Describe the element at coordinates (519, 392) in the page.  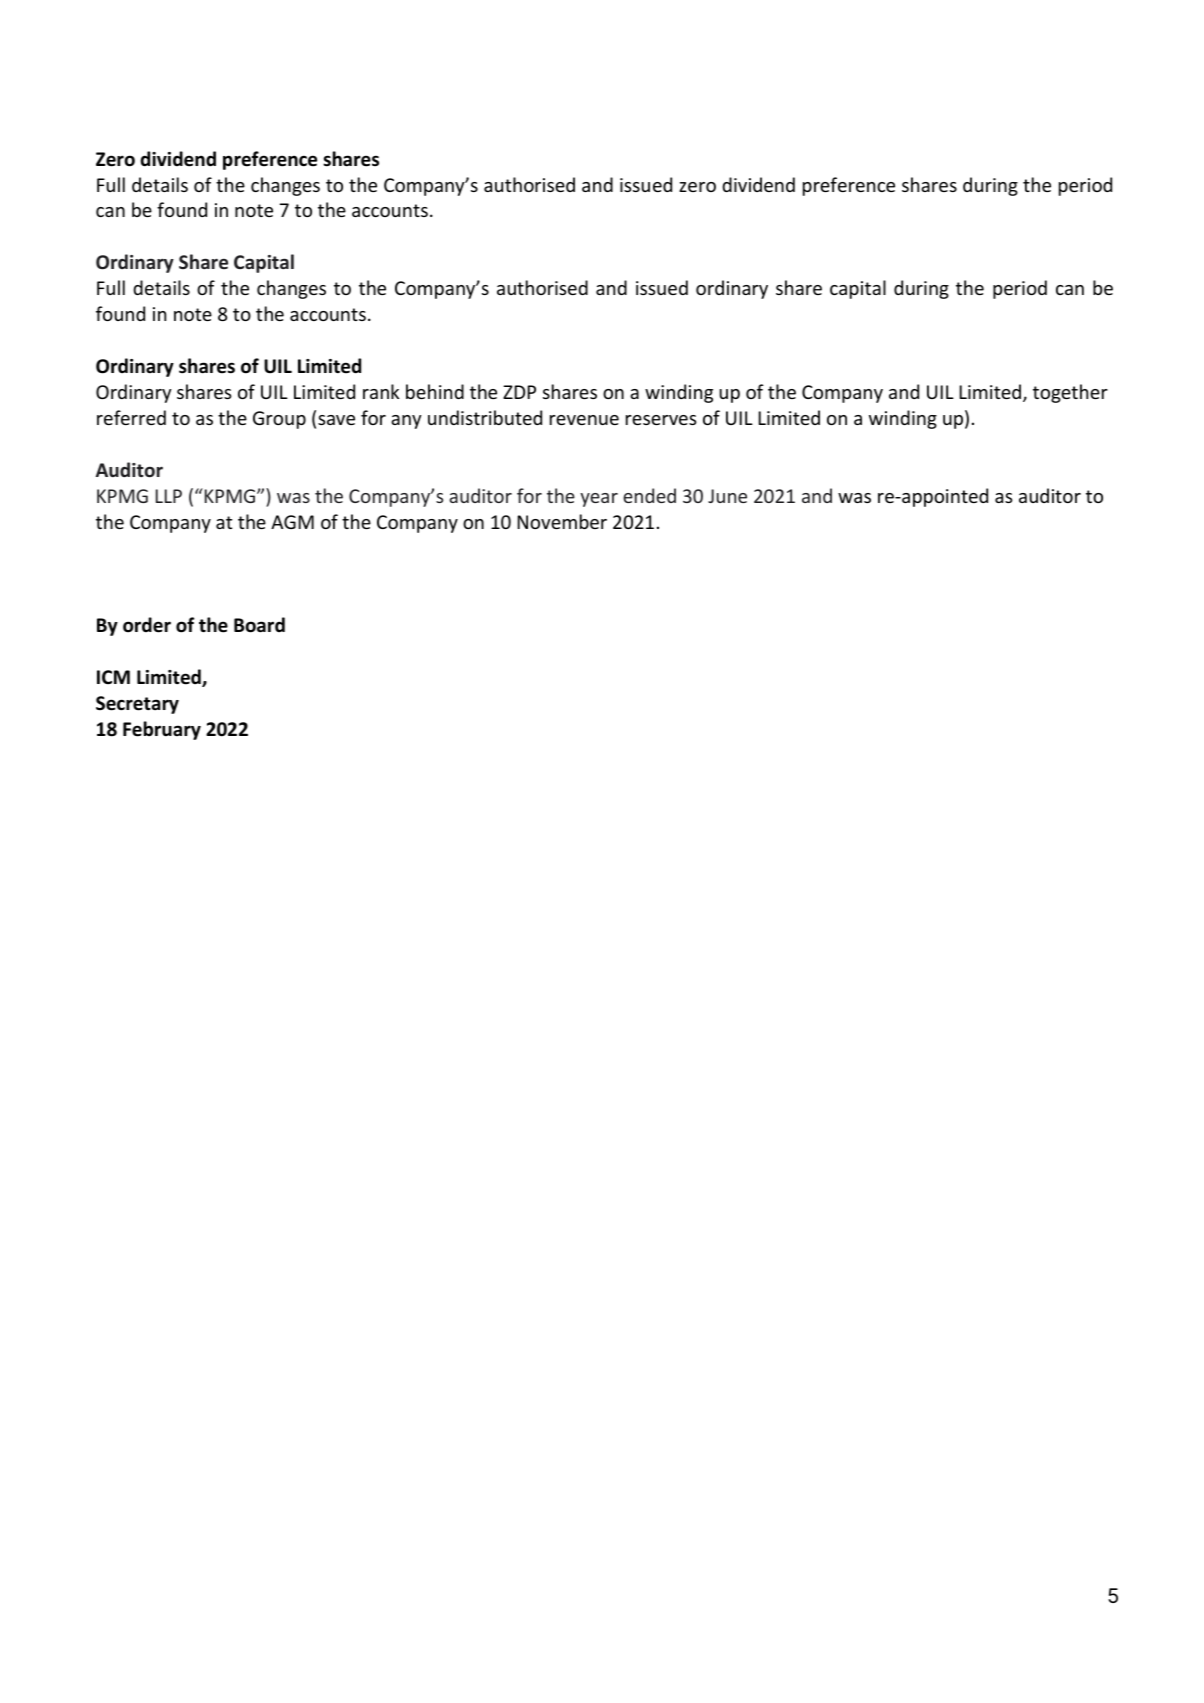
I see `ZDP` at that location.
